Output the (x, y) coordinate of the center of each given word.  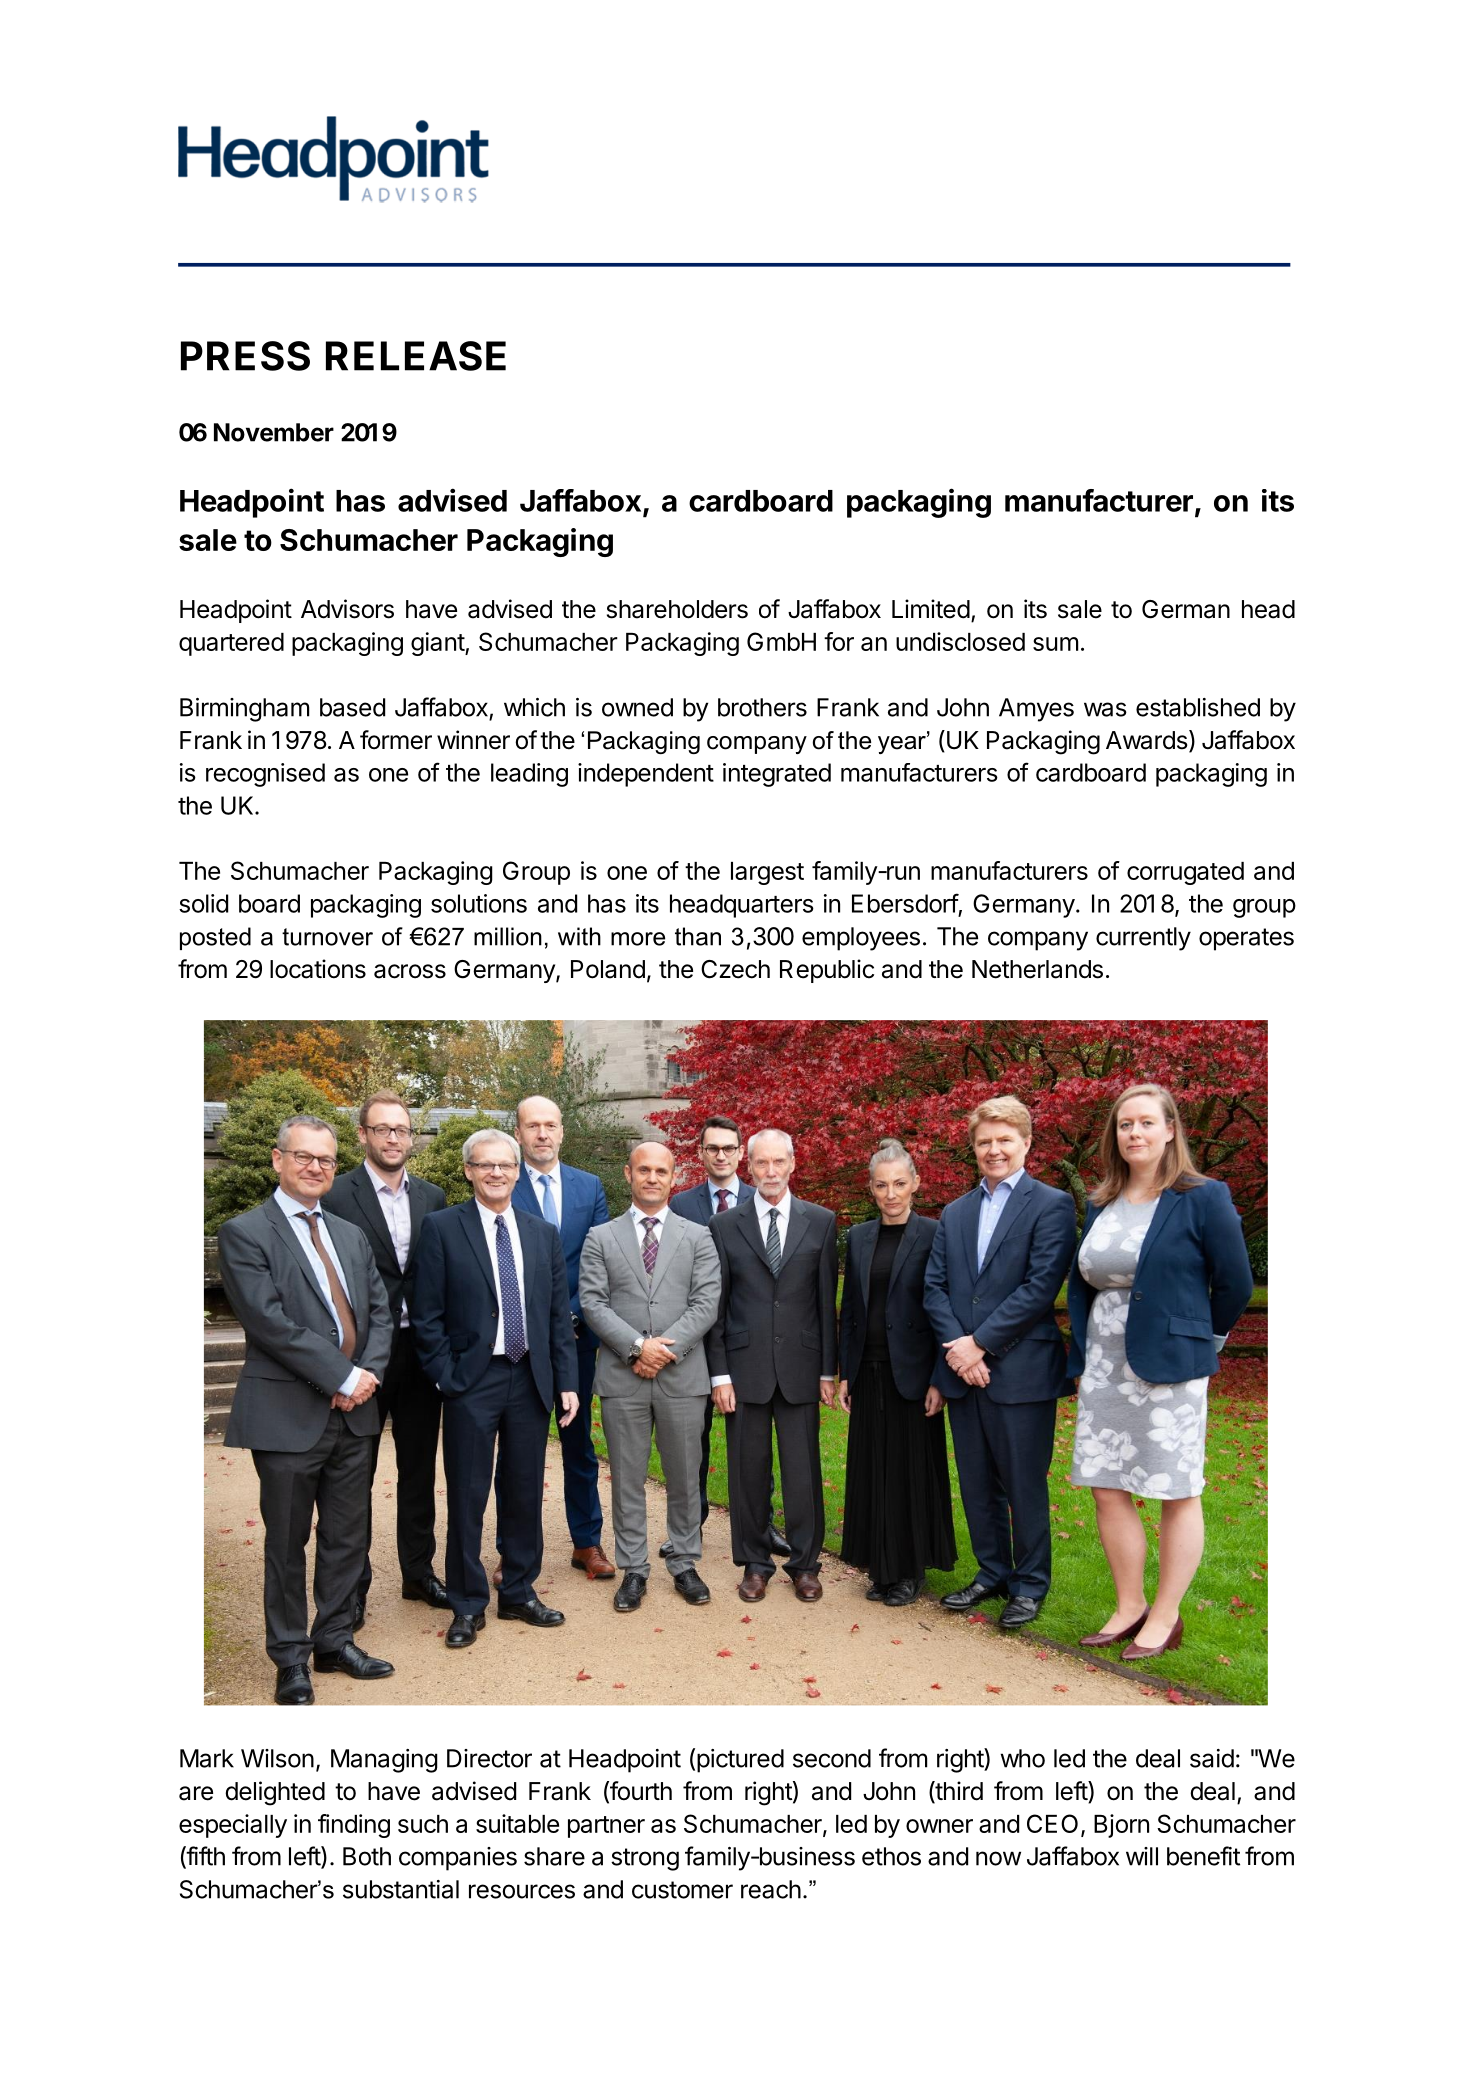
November (274, 432)
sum (1055, 644)
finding (354, 1826)
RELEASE (416, 356)
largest (767, 873)
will (1142, 1856)
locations (318, 969)
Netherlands (1037, 969)
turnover (327, 937)
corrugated (1185, 873)
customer (682, 1890)
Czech (735, 969)
